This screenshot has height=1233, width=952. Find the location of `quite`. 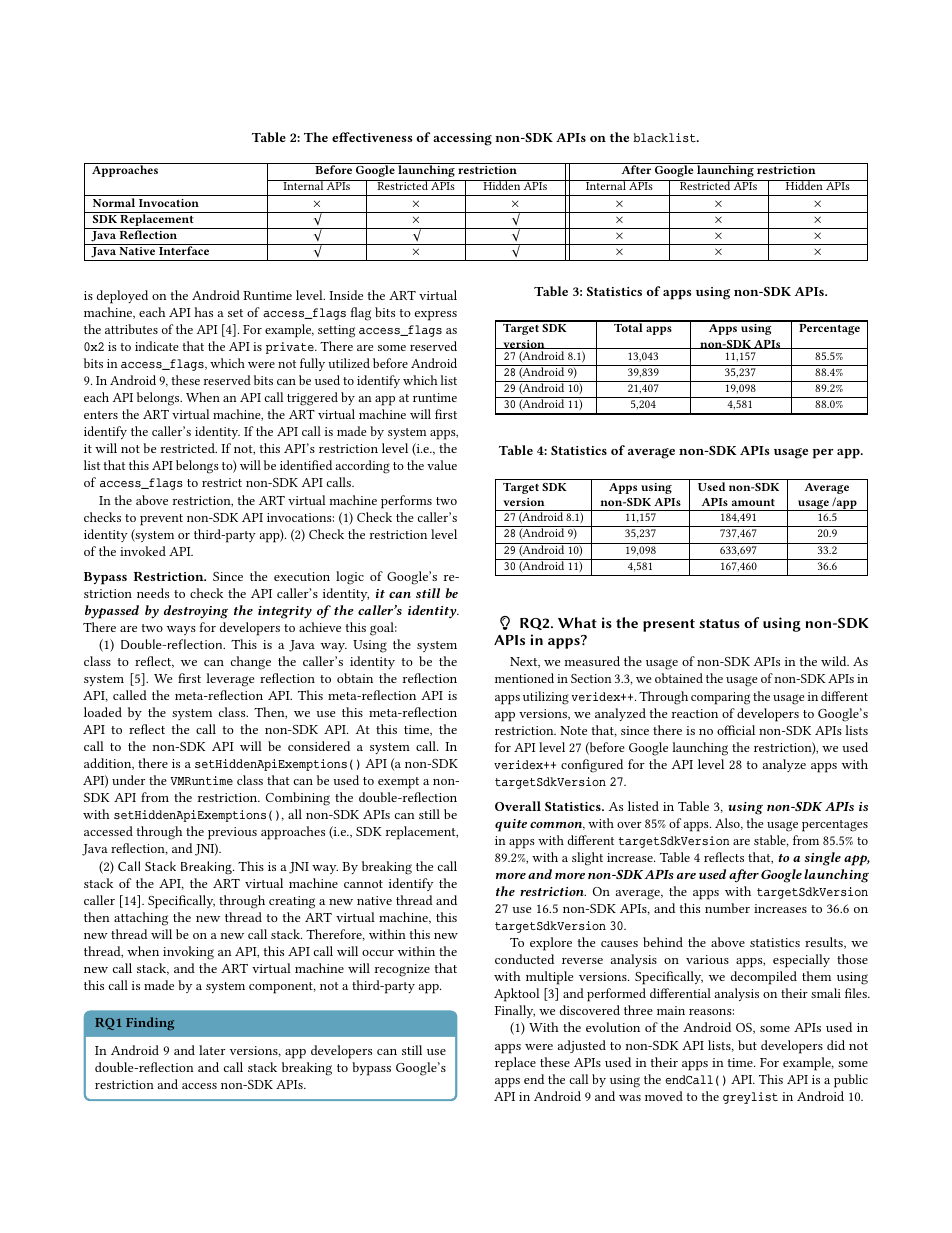

quite is located at coordinates (511, 825).
